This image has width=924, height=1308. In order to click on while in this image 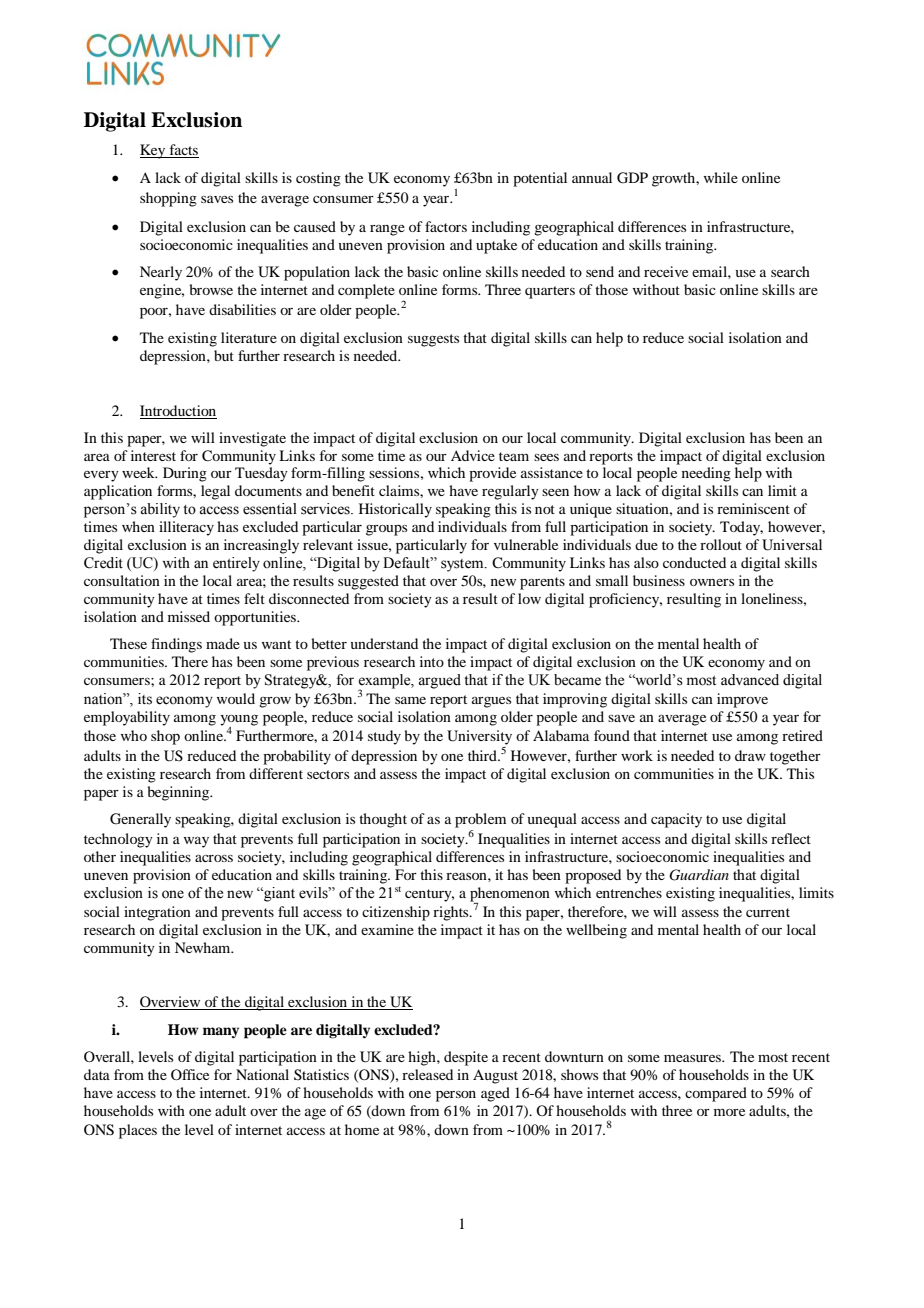, I will do `click(721, 177)`.
